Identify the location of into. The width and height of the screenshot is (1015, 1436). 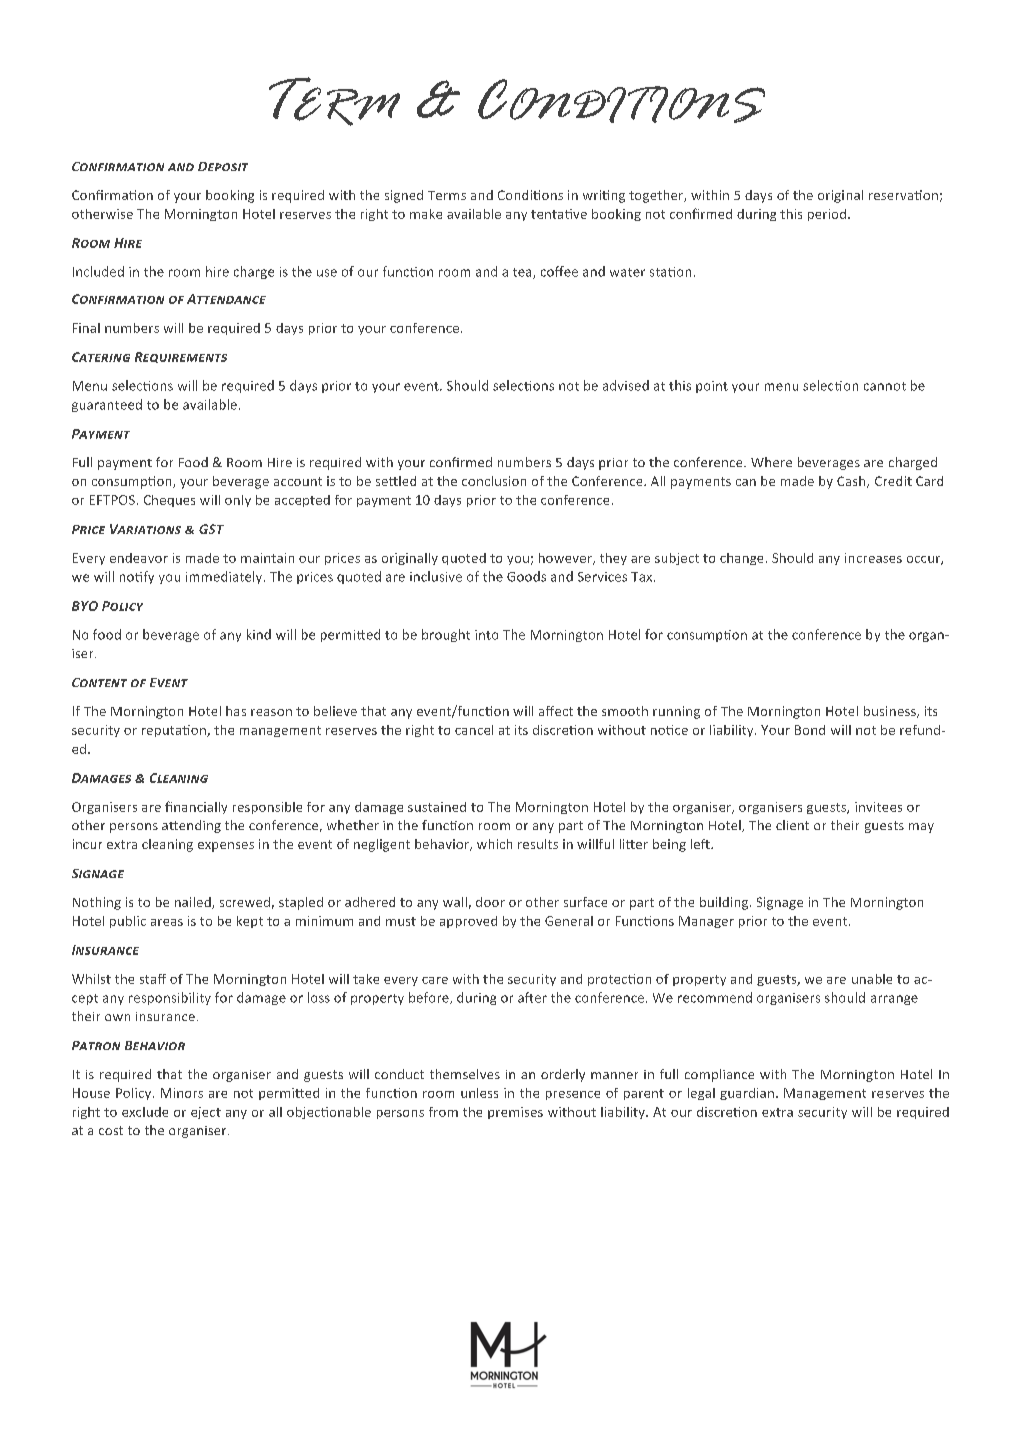
(486, 635).
